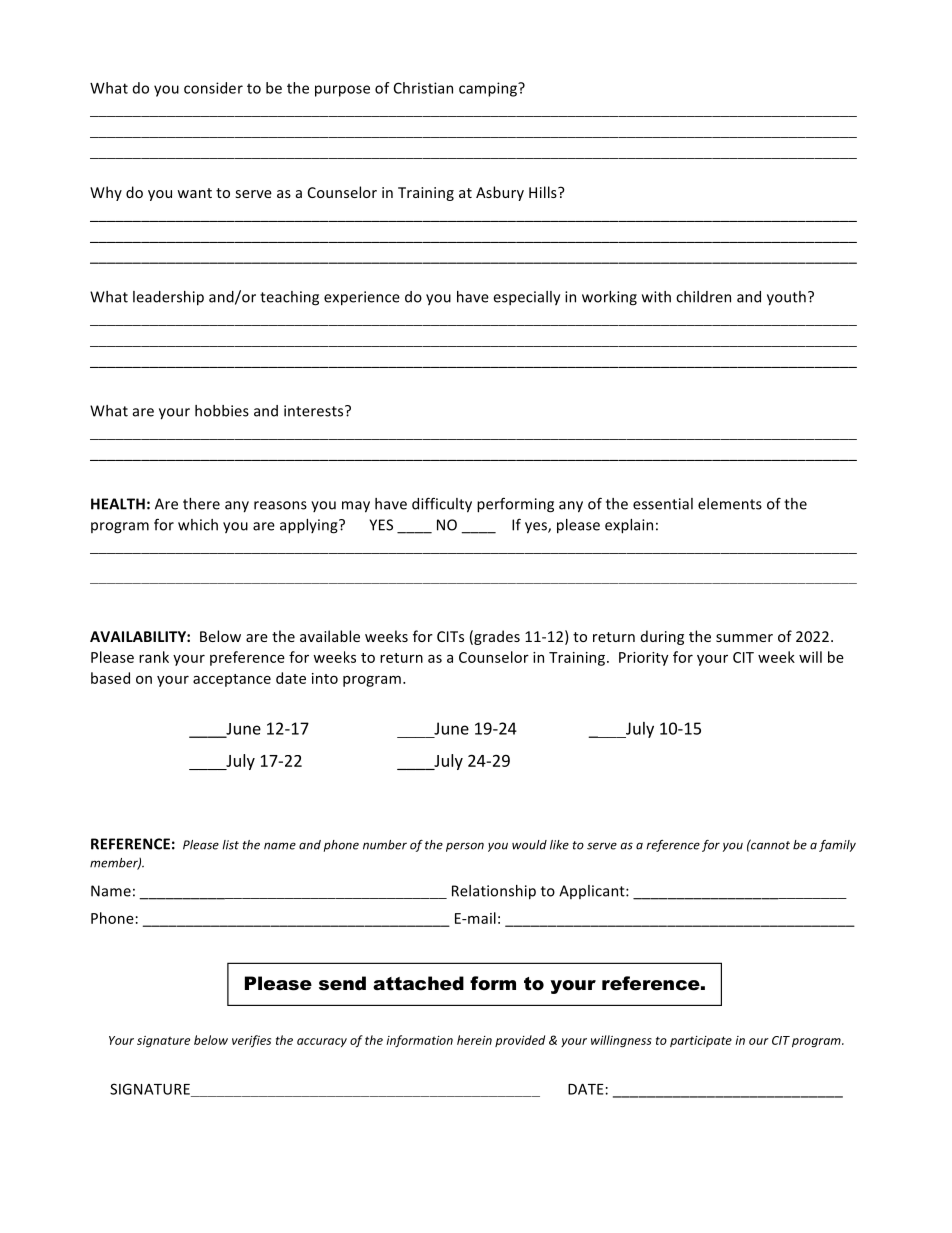 The image size is (952, 1233). Describe the element at coordinates (474, 1040) in the page. I see `herein` at that location.
